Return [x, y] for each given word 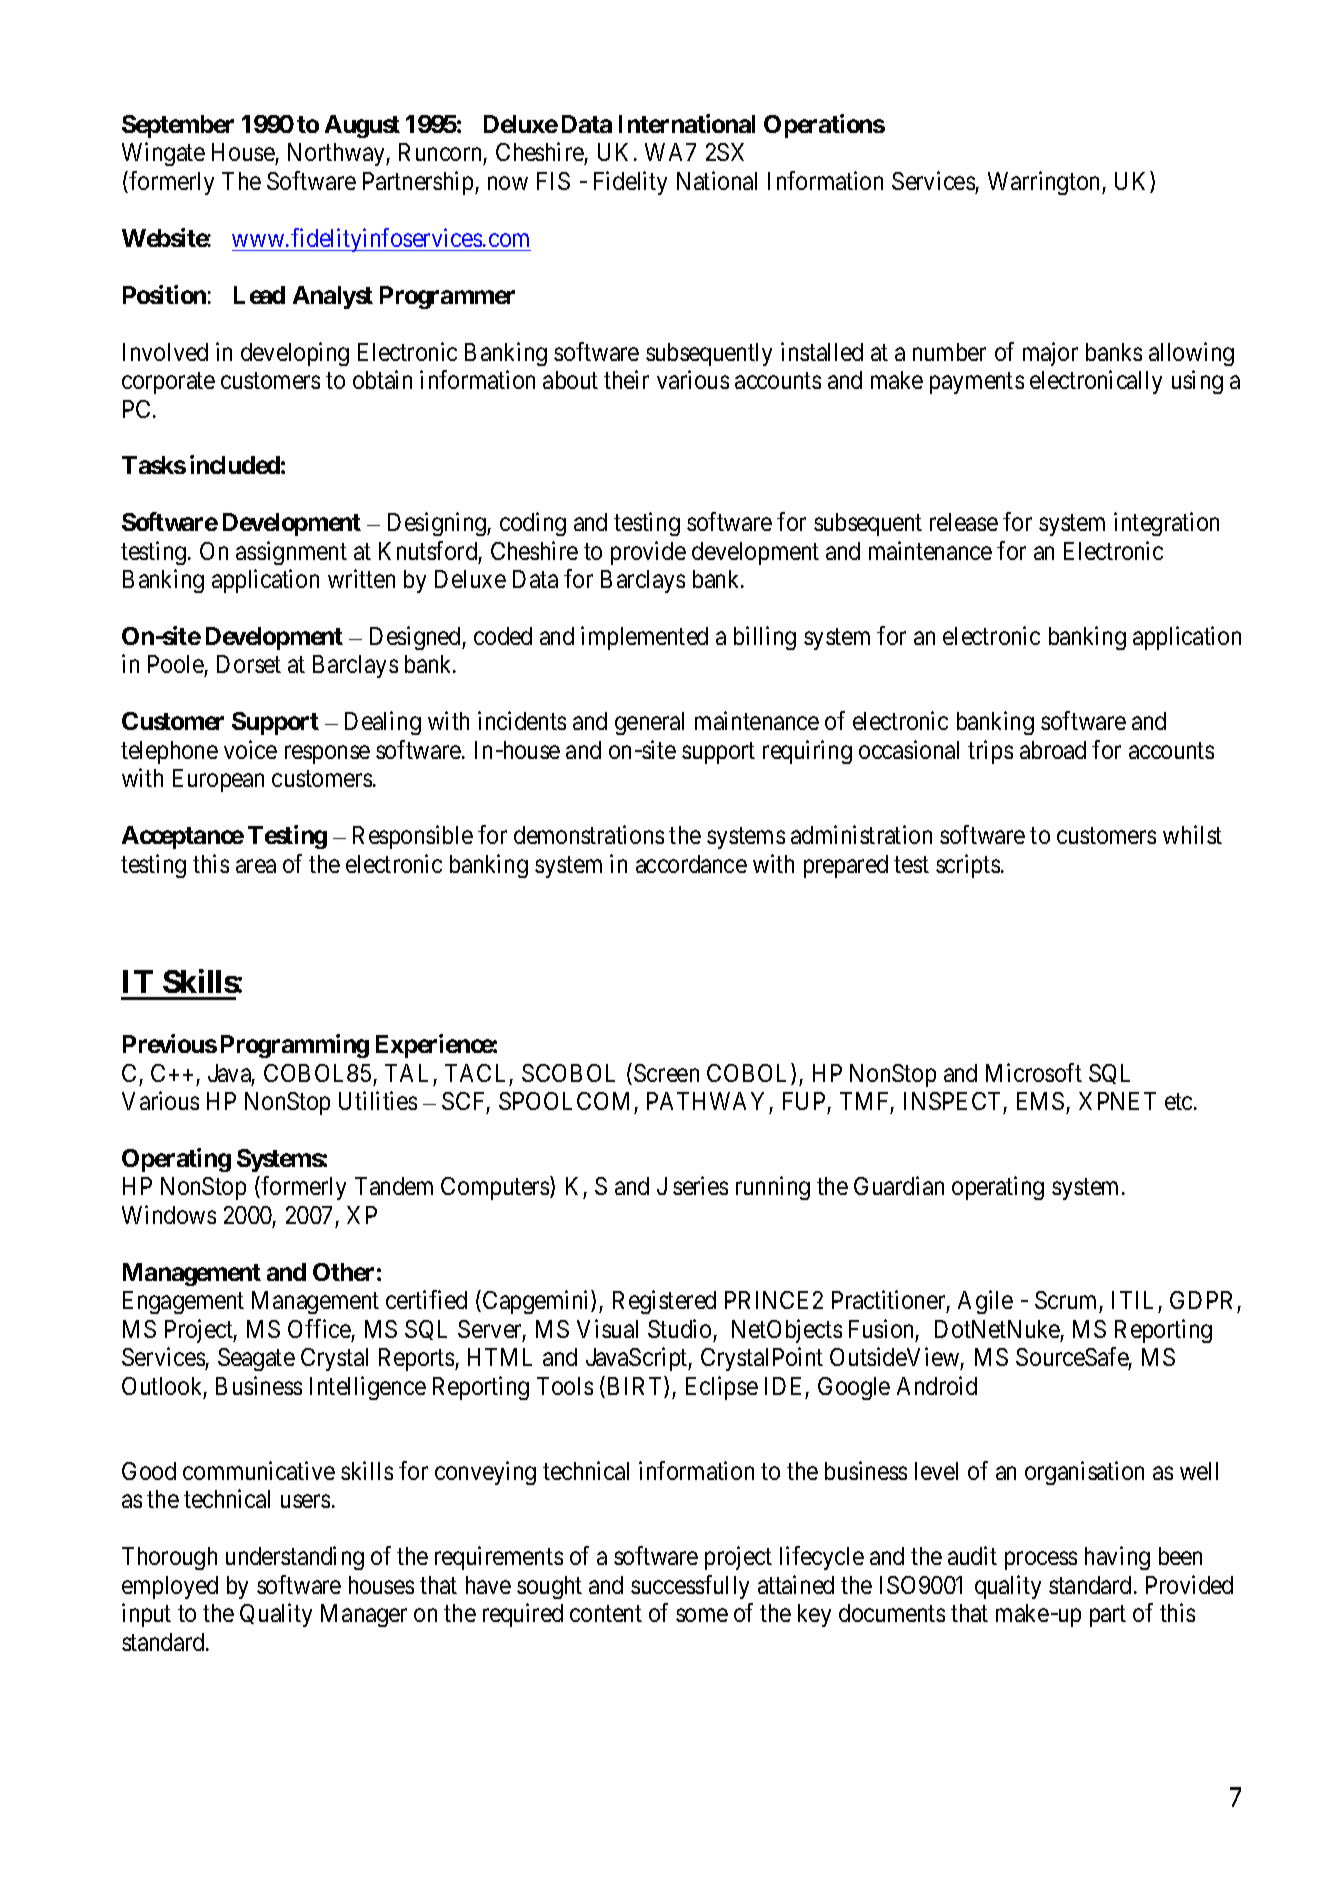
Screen [666, 1073]
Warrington [1045, 183]
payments [977, 383]
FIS [553, 181]
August [362, 126]
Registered [664, 1302]
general [649, 723]
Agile [985, 1302]
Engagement [183, 1302]
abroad [1053, 750]
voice [250, 749]
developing [295, 354]
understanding [295, 1558]
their [626, 379]
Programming [295, 1046]
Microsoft [1034, 1072]
